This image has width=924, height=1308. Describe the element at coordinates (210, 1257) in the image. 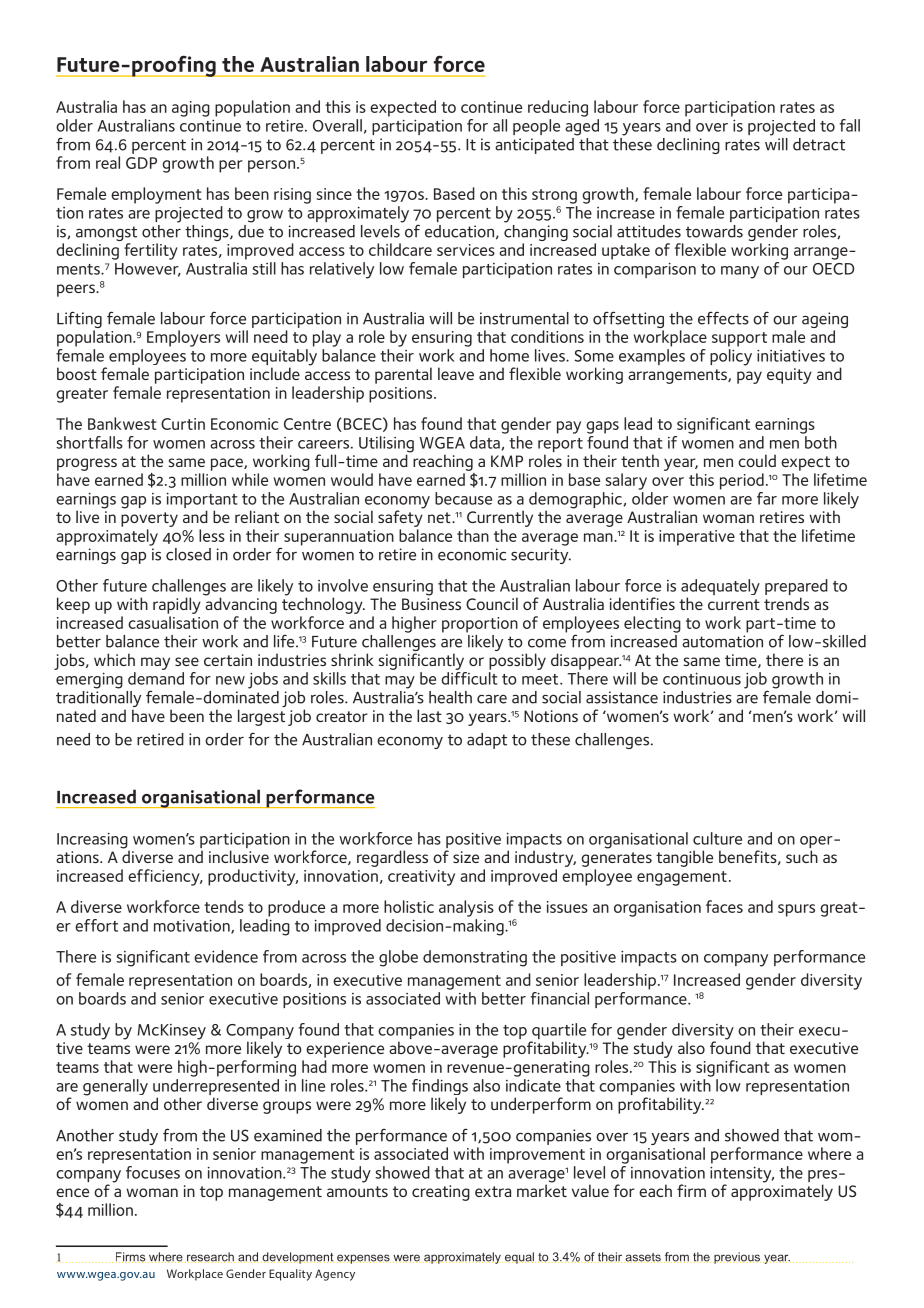

I see `research` at that location.
